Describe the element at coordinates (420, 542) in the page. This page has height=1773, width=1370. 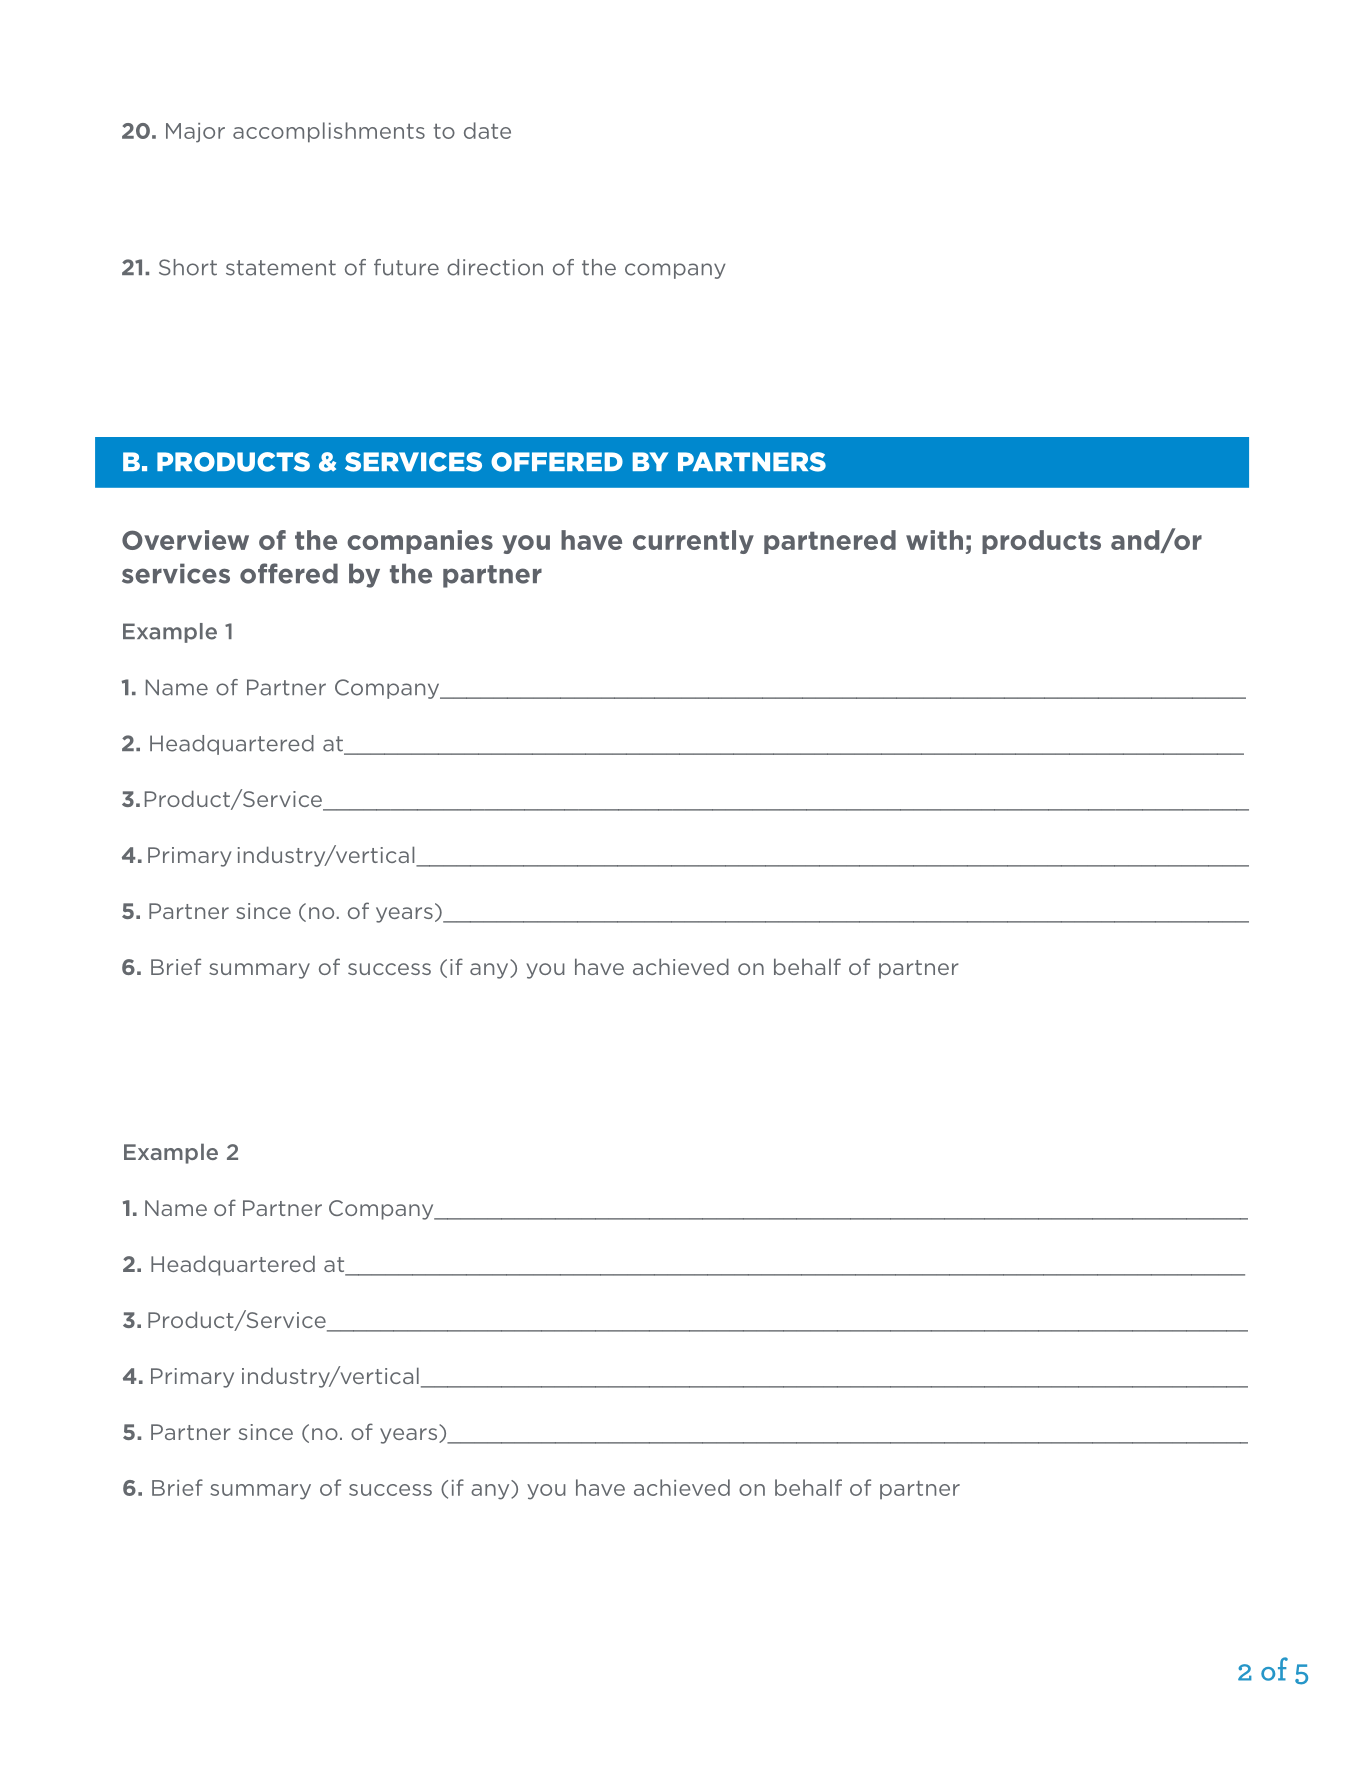
I see `companies` at that location.
